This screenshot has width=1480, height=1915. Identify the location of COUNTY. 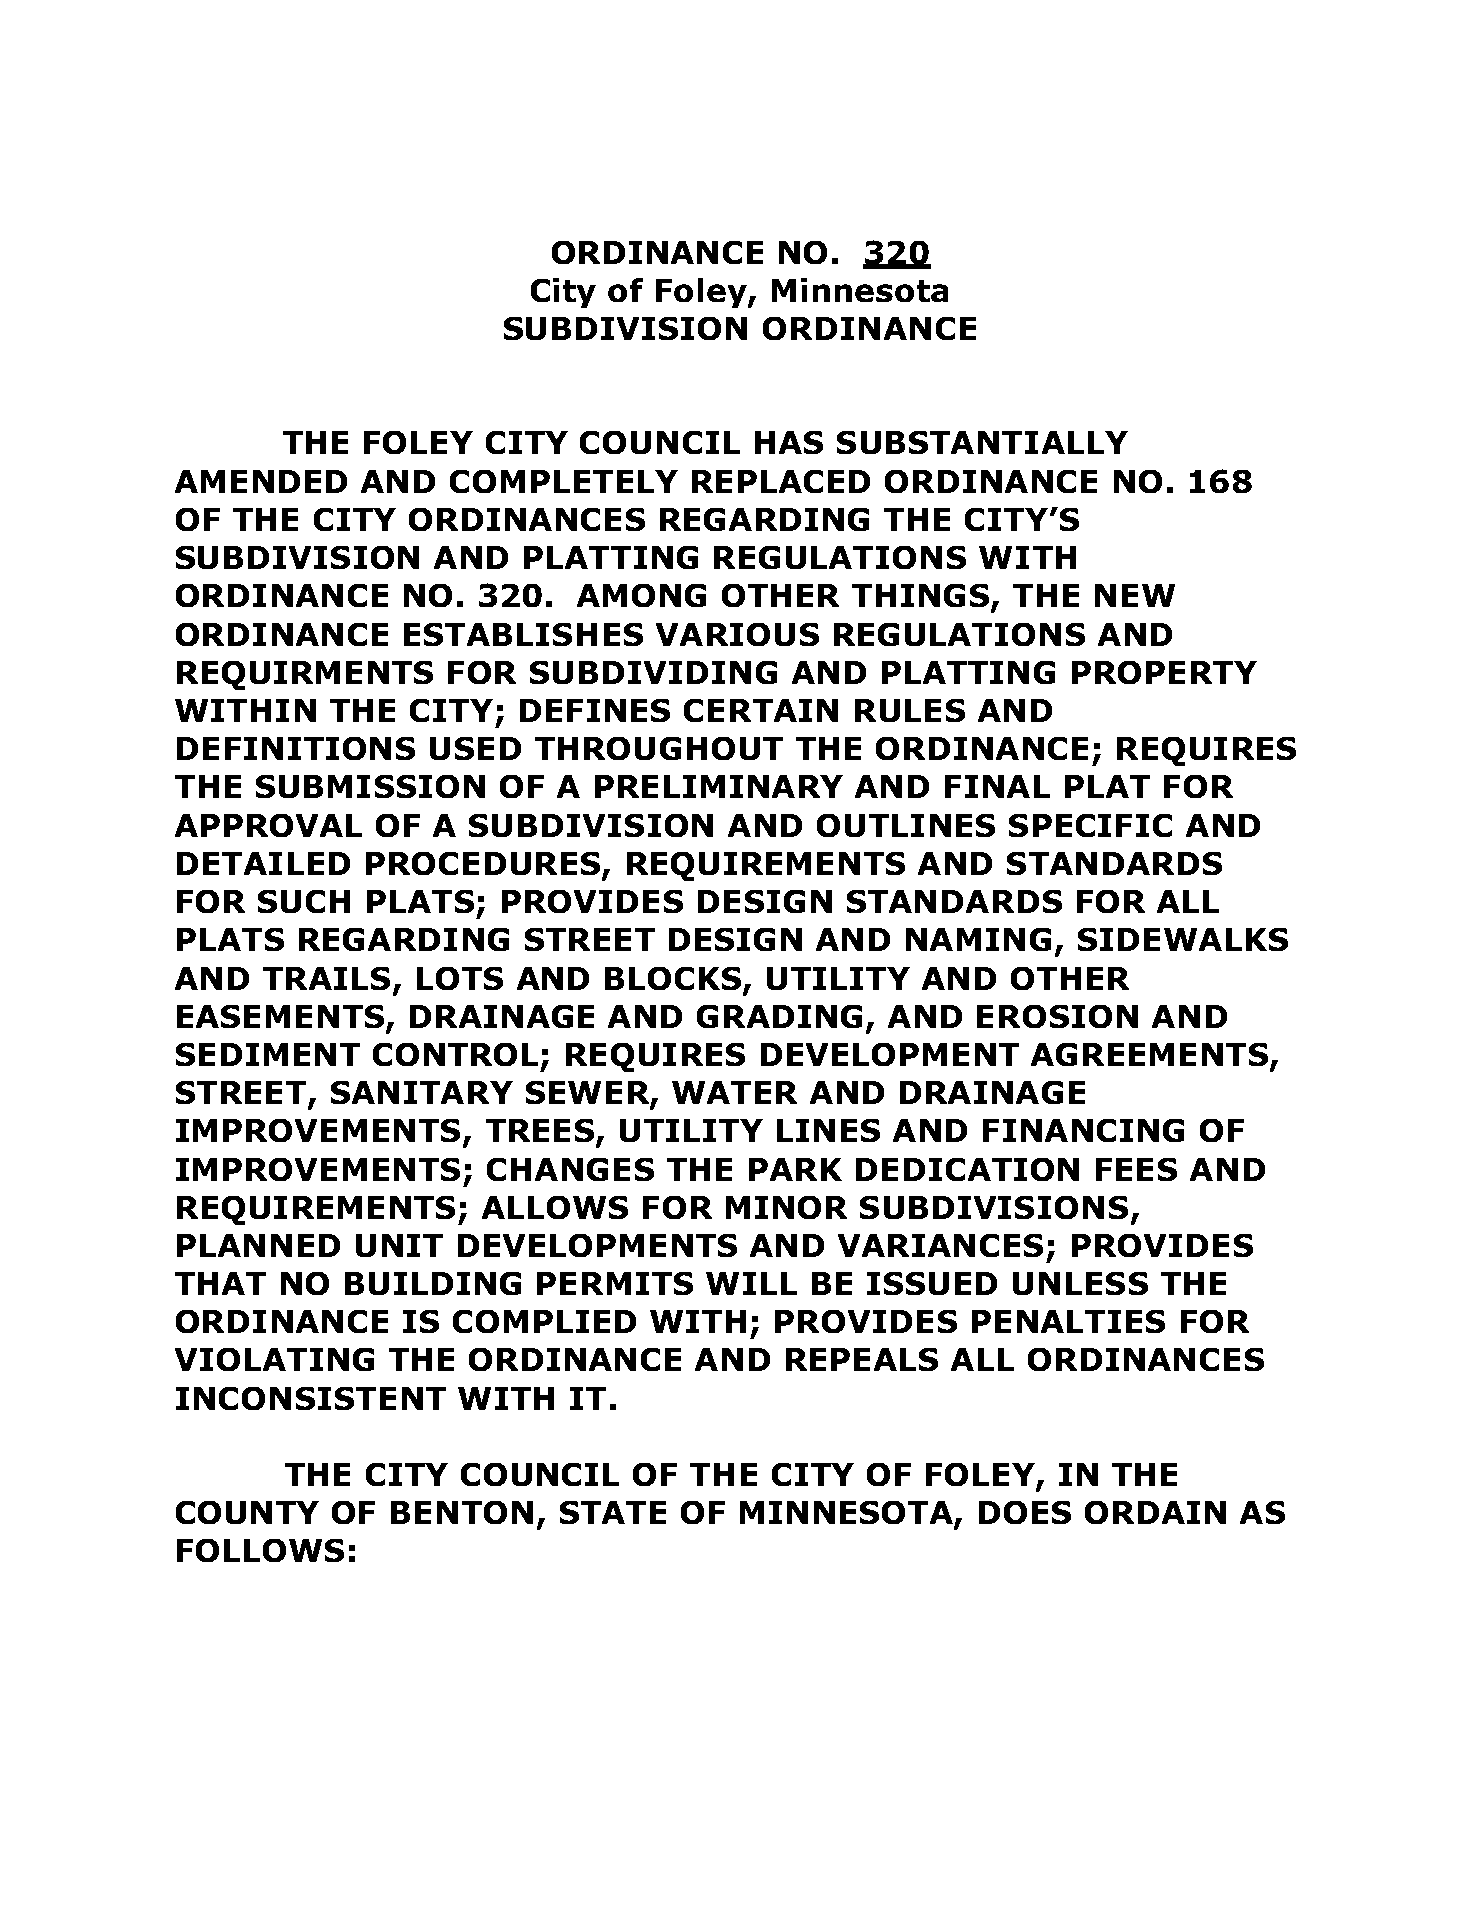
(247, 1512).
